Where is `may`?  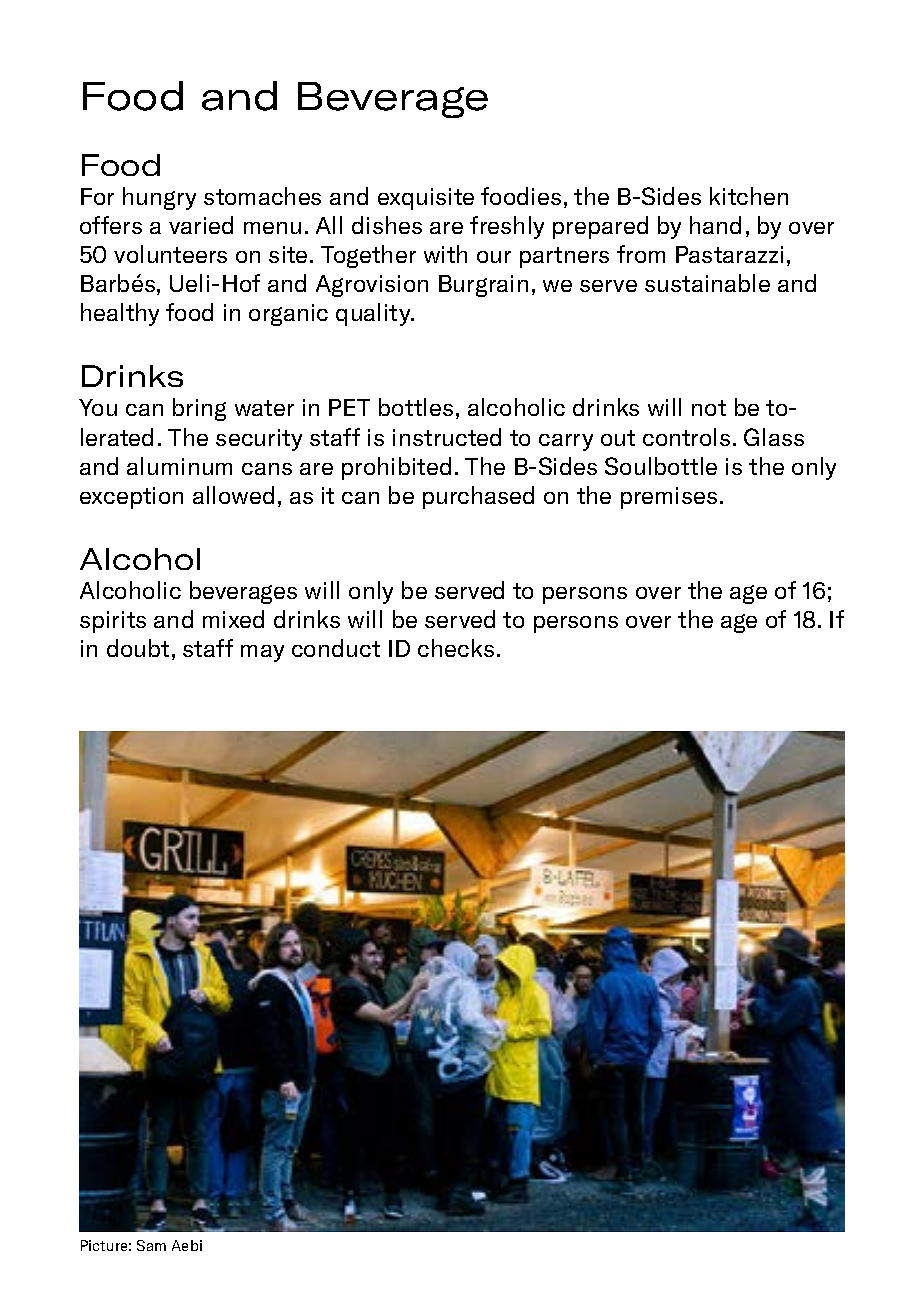 may is located at coordinates (262, 653).
